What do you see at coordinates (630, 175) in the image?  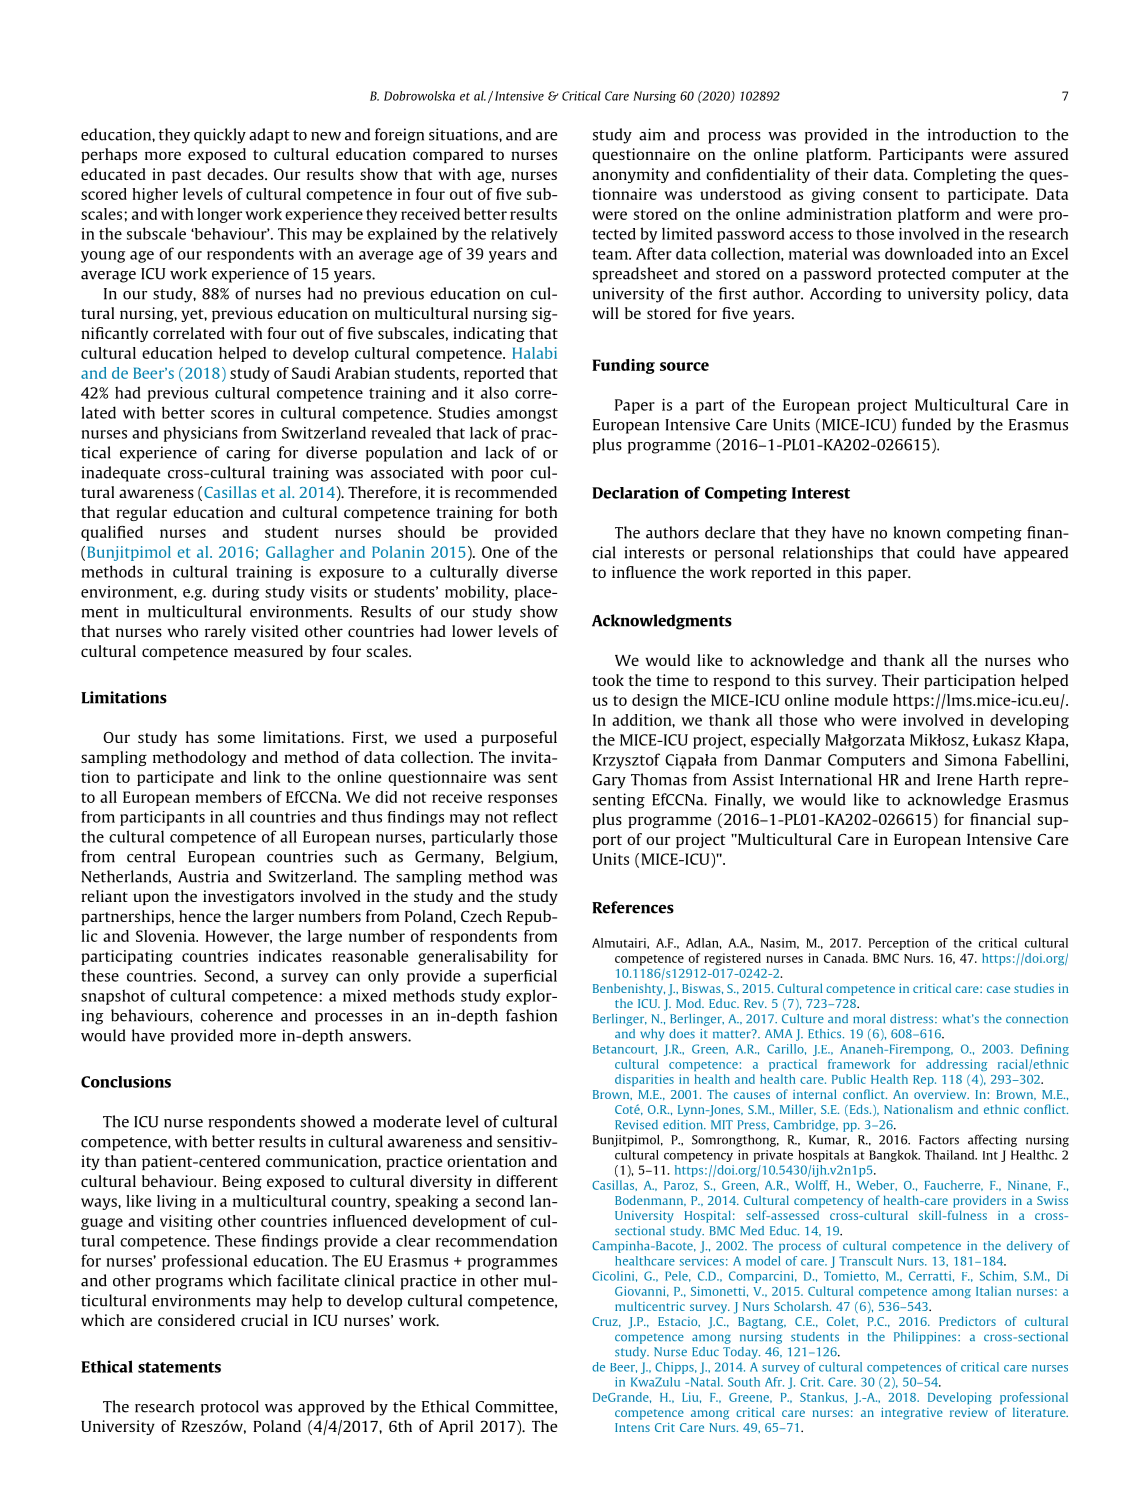 I see `anonymity` at bounding box center [630, 175].
